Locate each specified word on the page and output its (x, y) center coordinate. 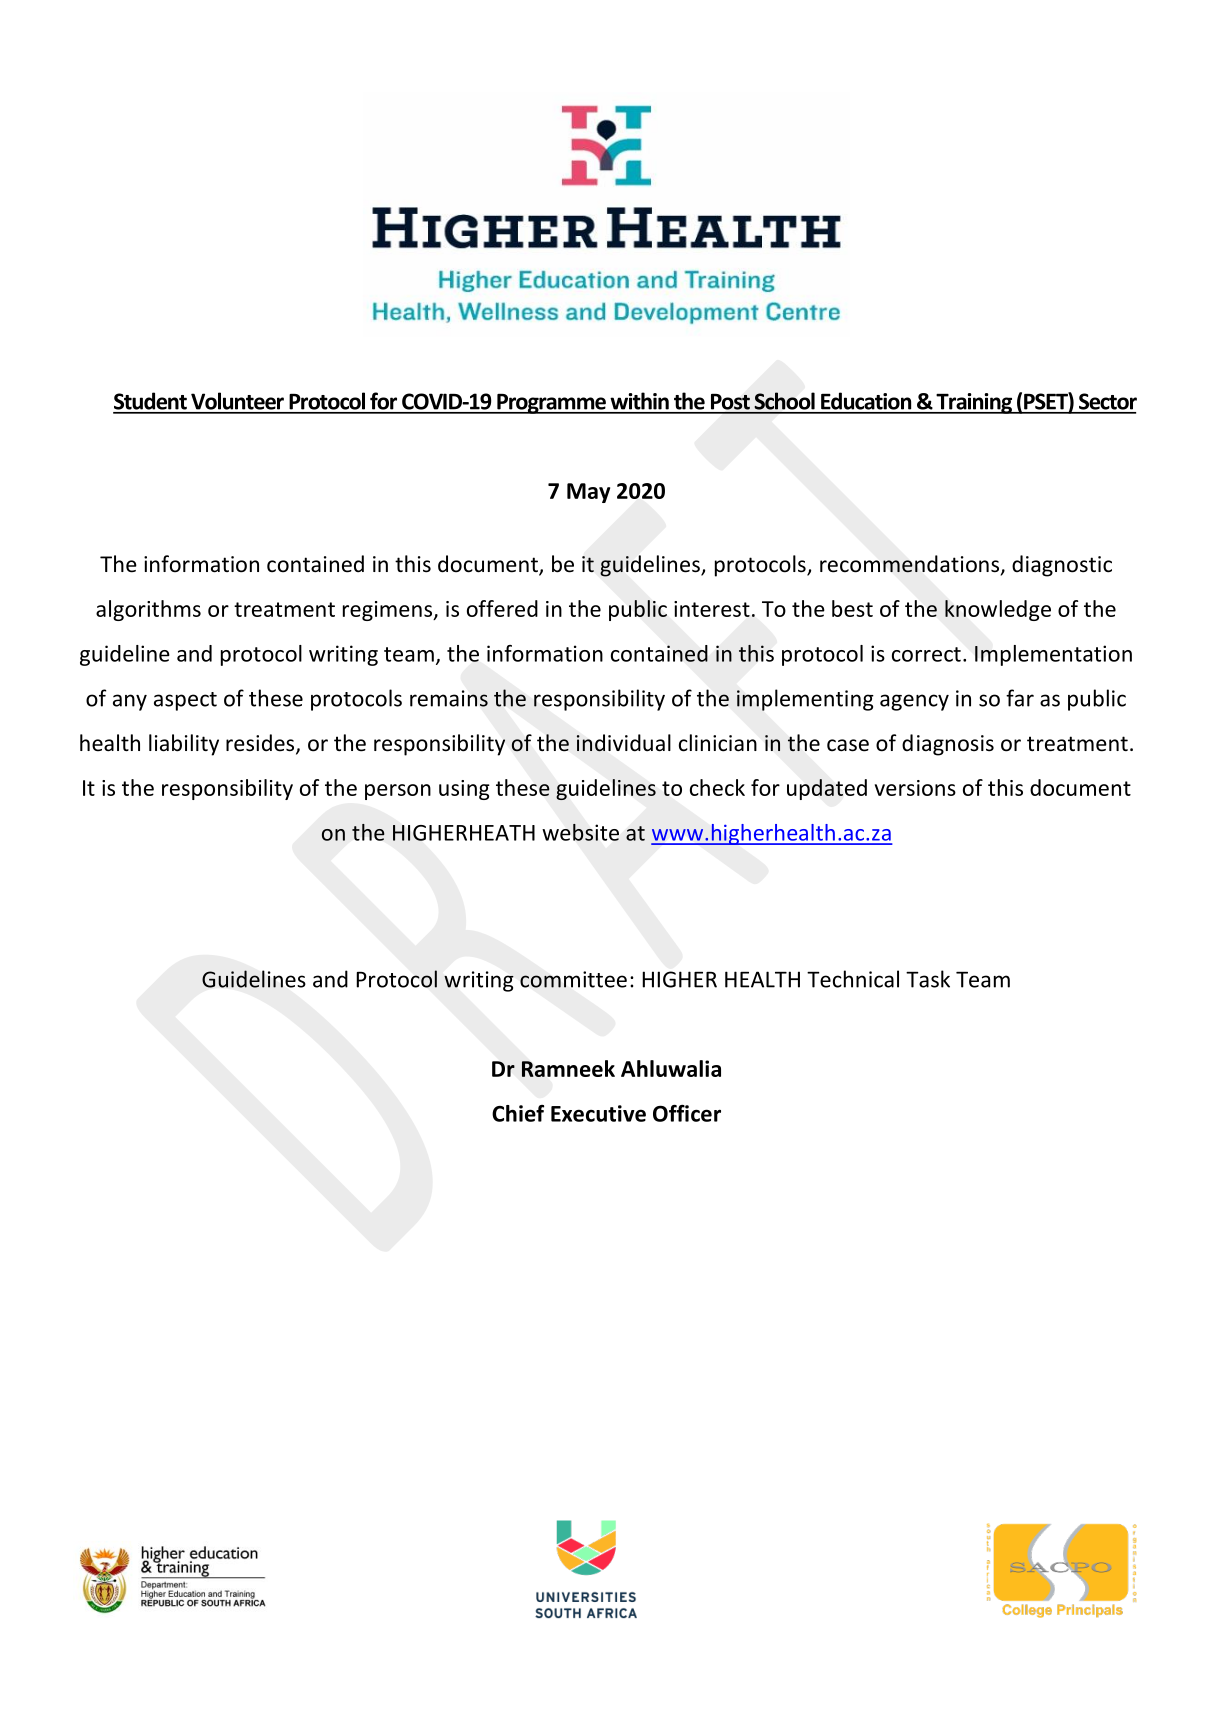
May (588, 493)
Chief (518, 1113)
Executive (598, 1113)
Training (974, 403)
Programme (551, 404)
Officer (687, 1113)
